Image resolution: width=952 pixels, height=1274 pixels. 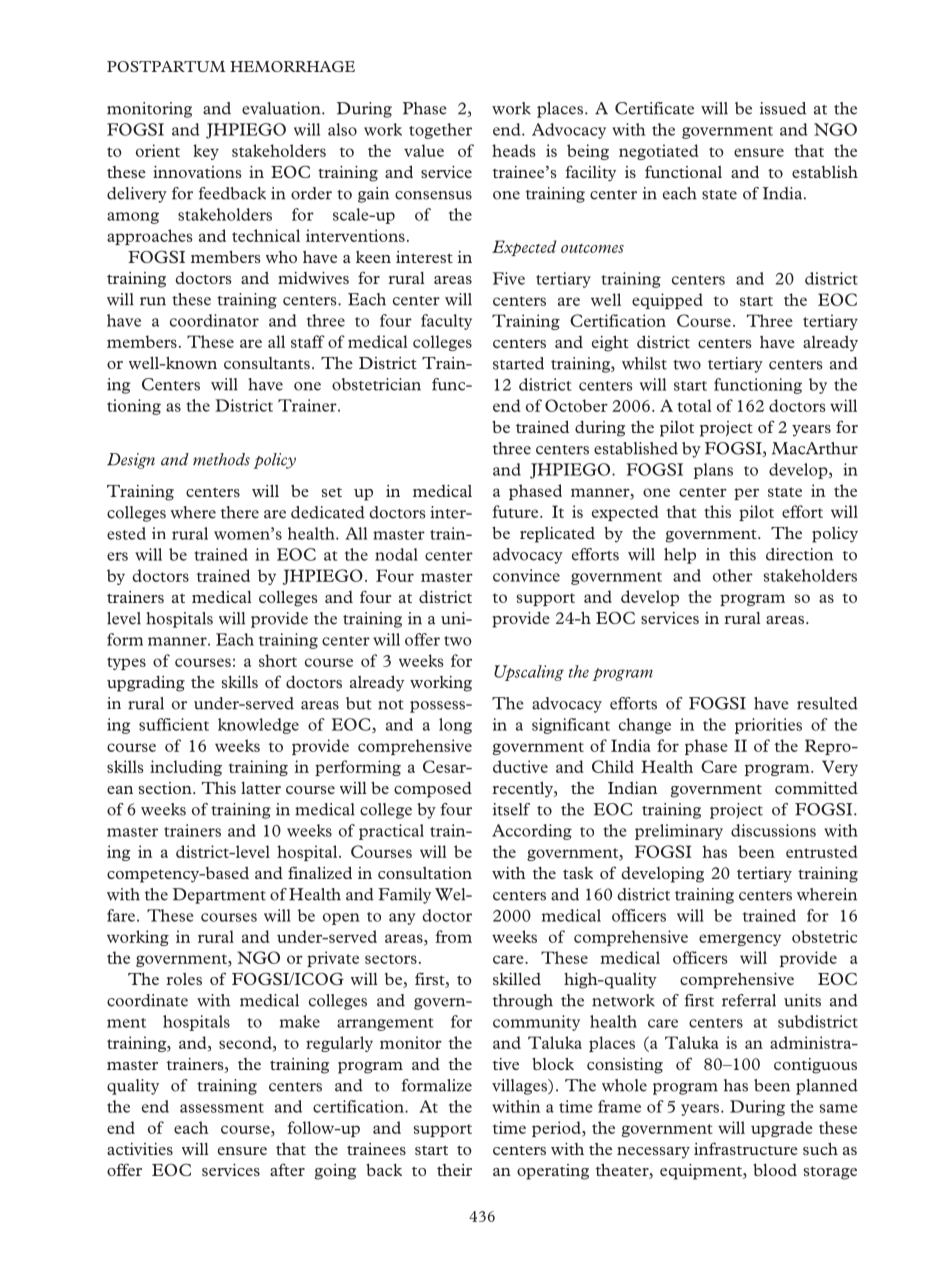 I want to click on plans, so click(x=713, y=471).
